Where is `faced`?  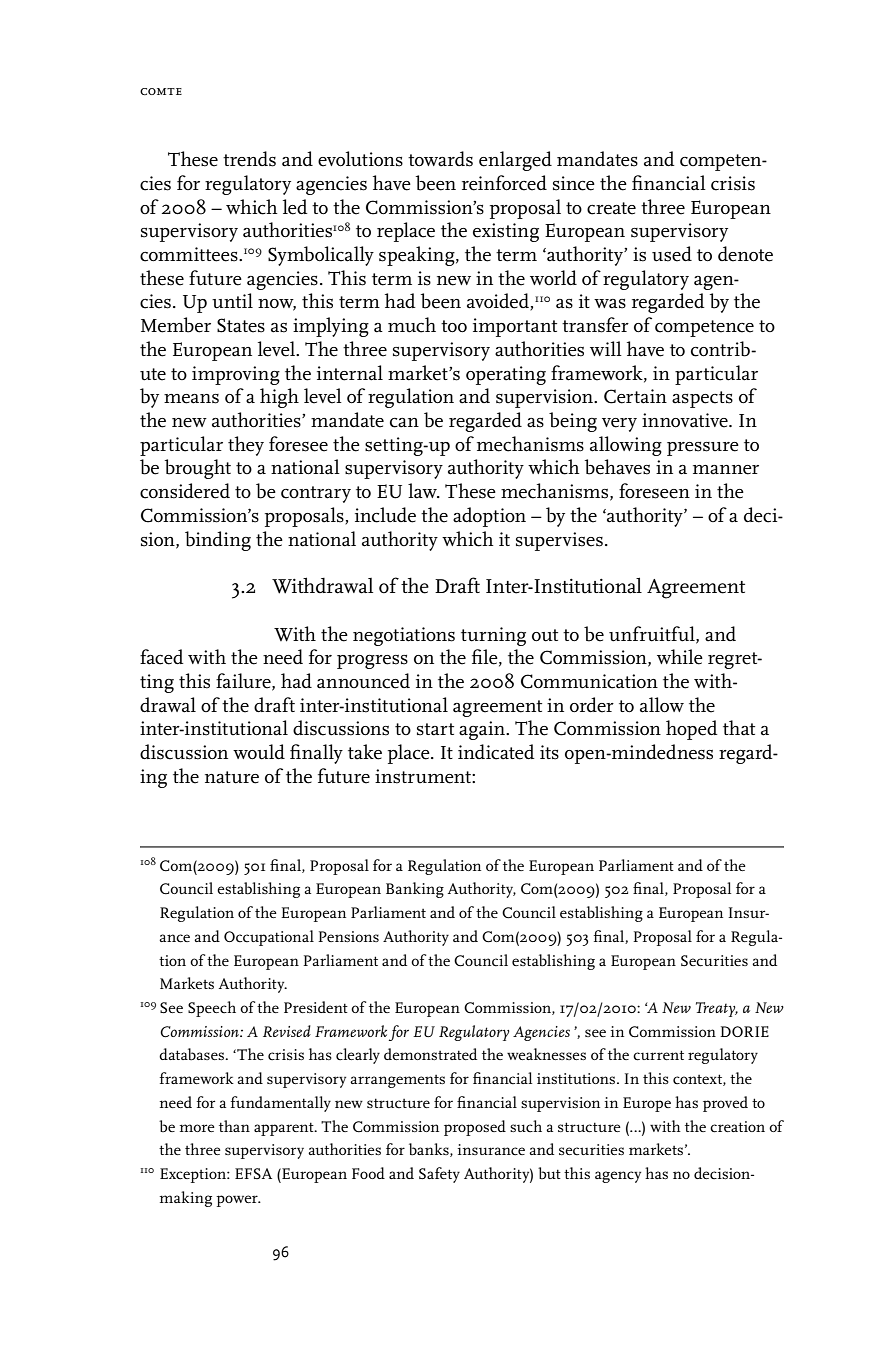 faced is located at coordinates (162, 657).
